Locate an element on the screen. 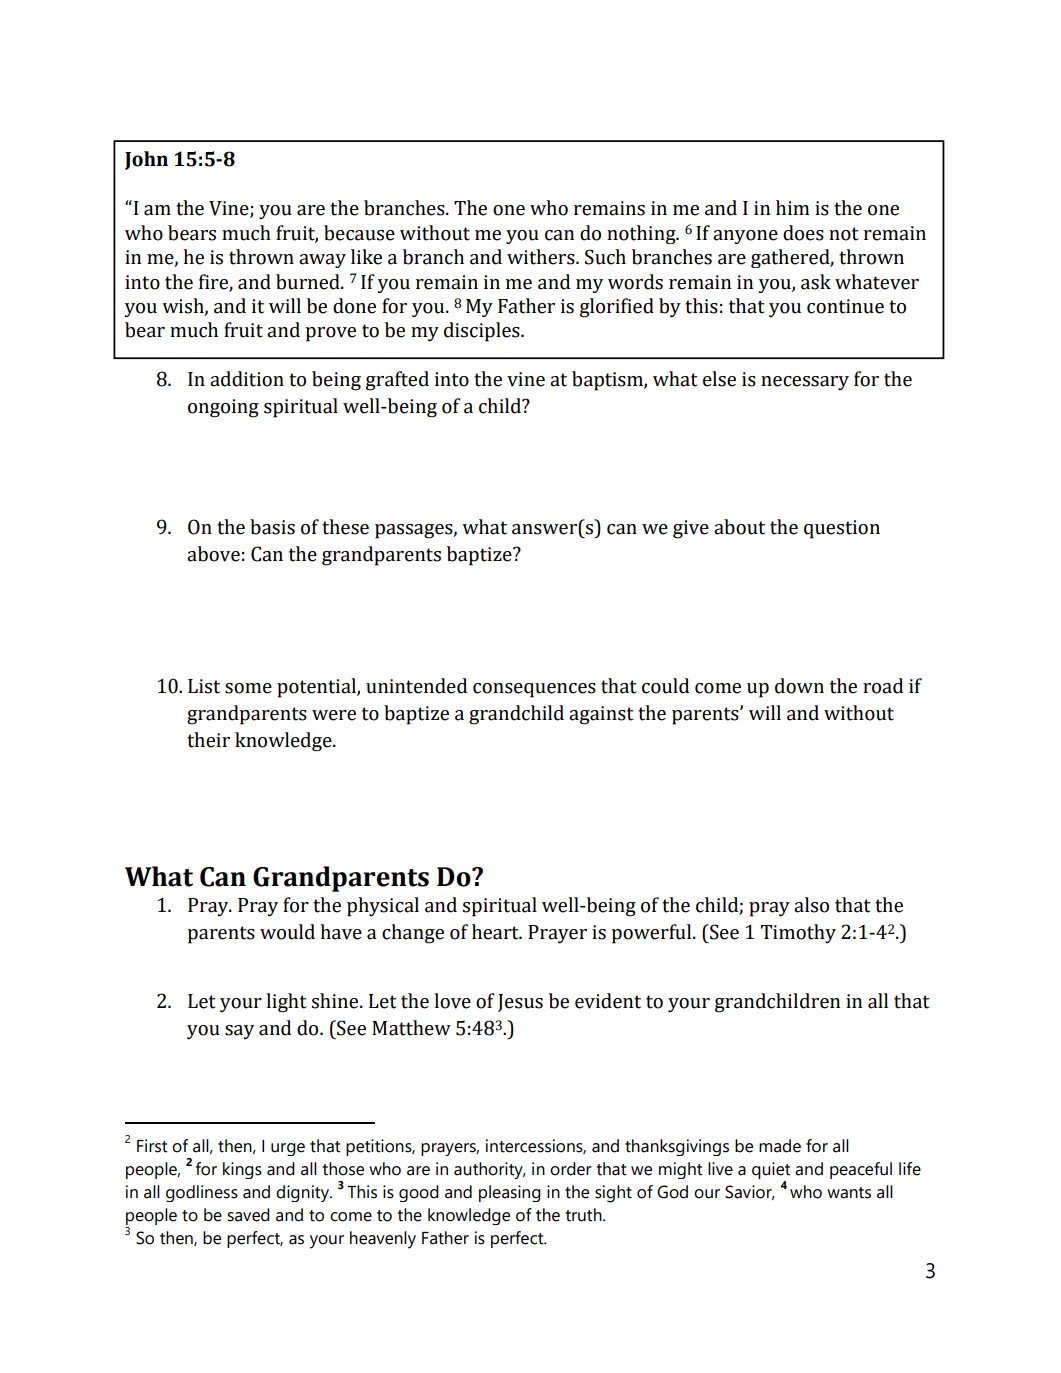 This screenshot has height=1373, width=1061. him is located at coordinates (792, 207).
